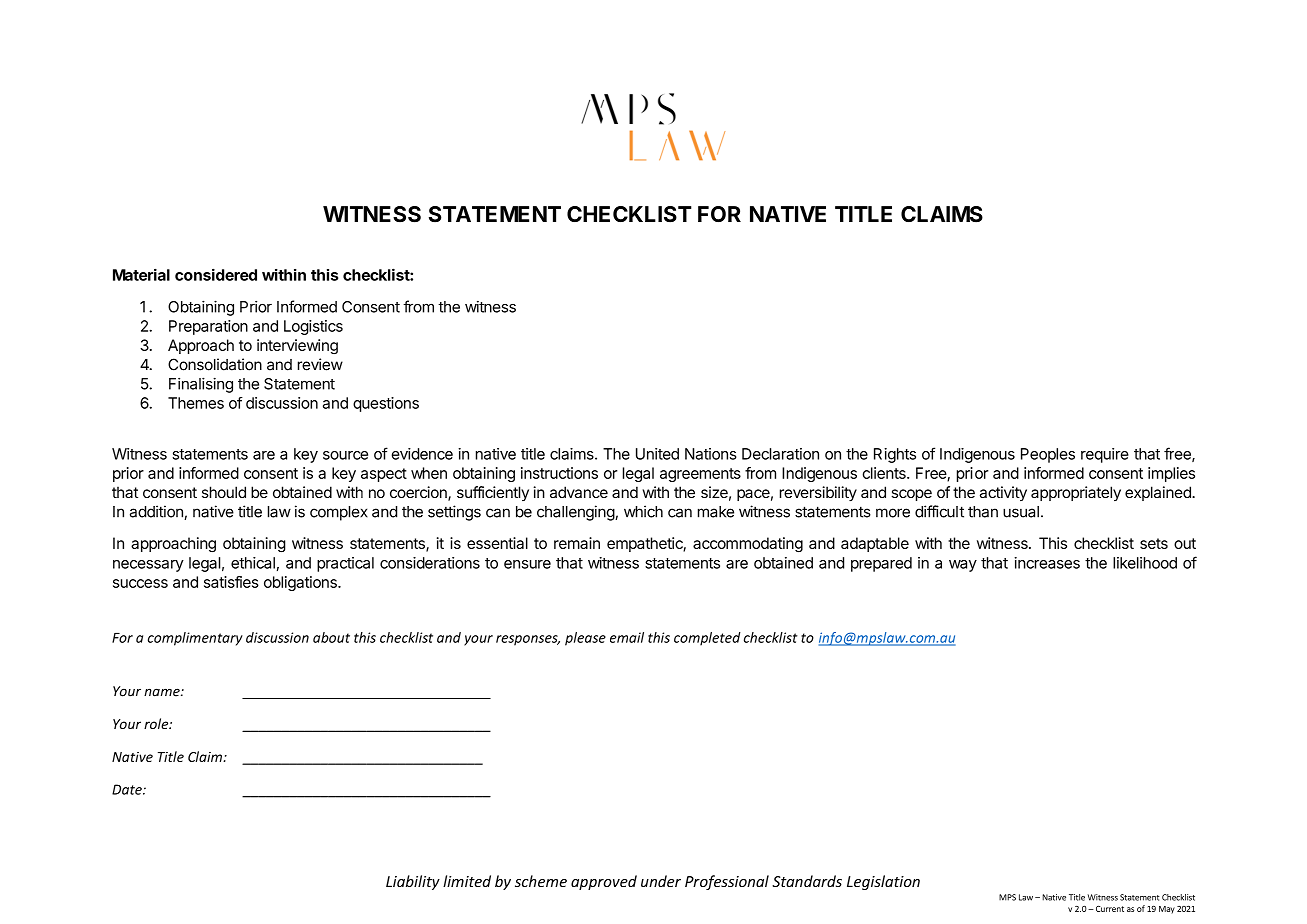  I want to click on Date, so click(128, 789).
